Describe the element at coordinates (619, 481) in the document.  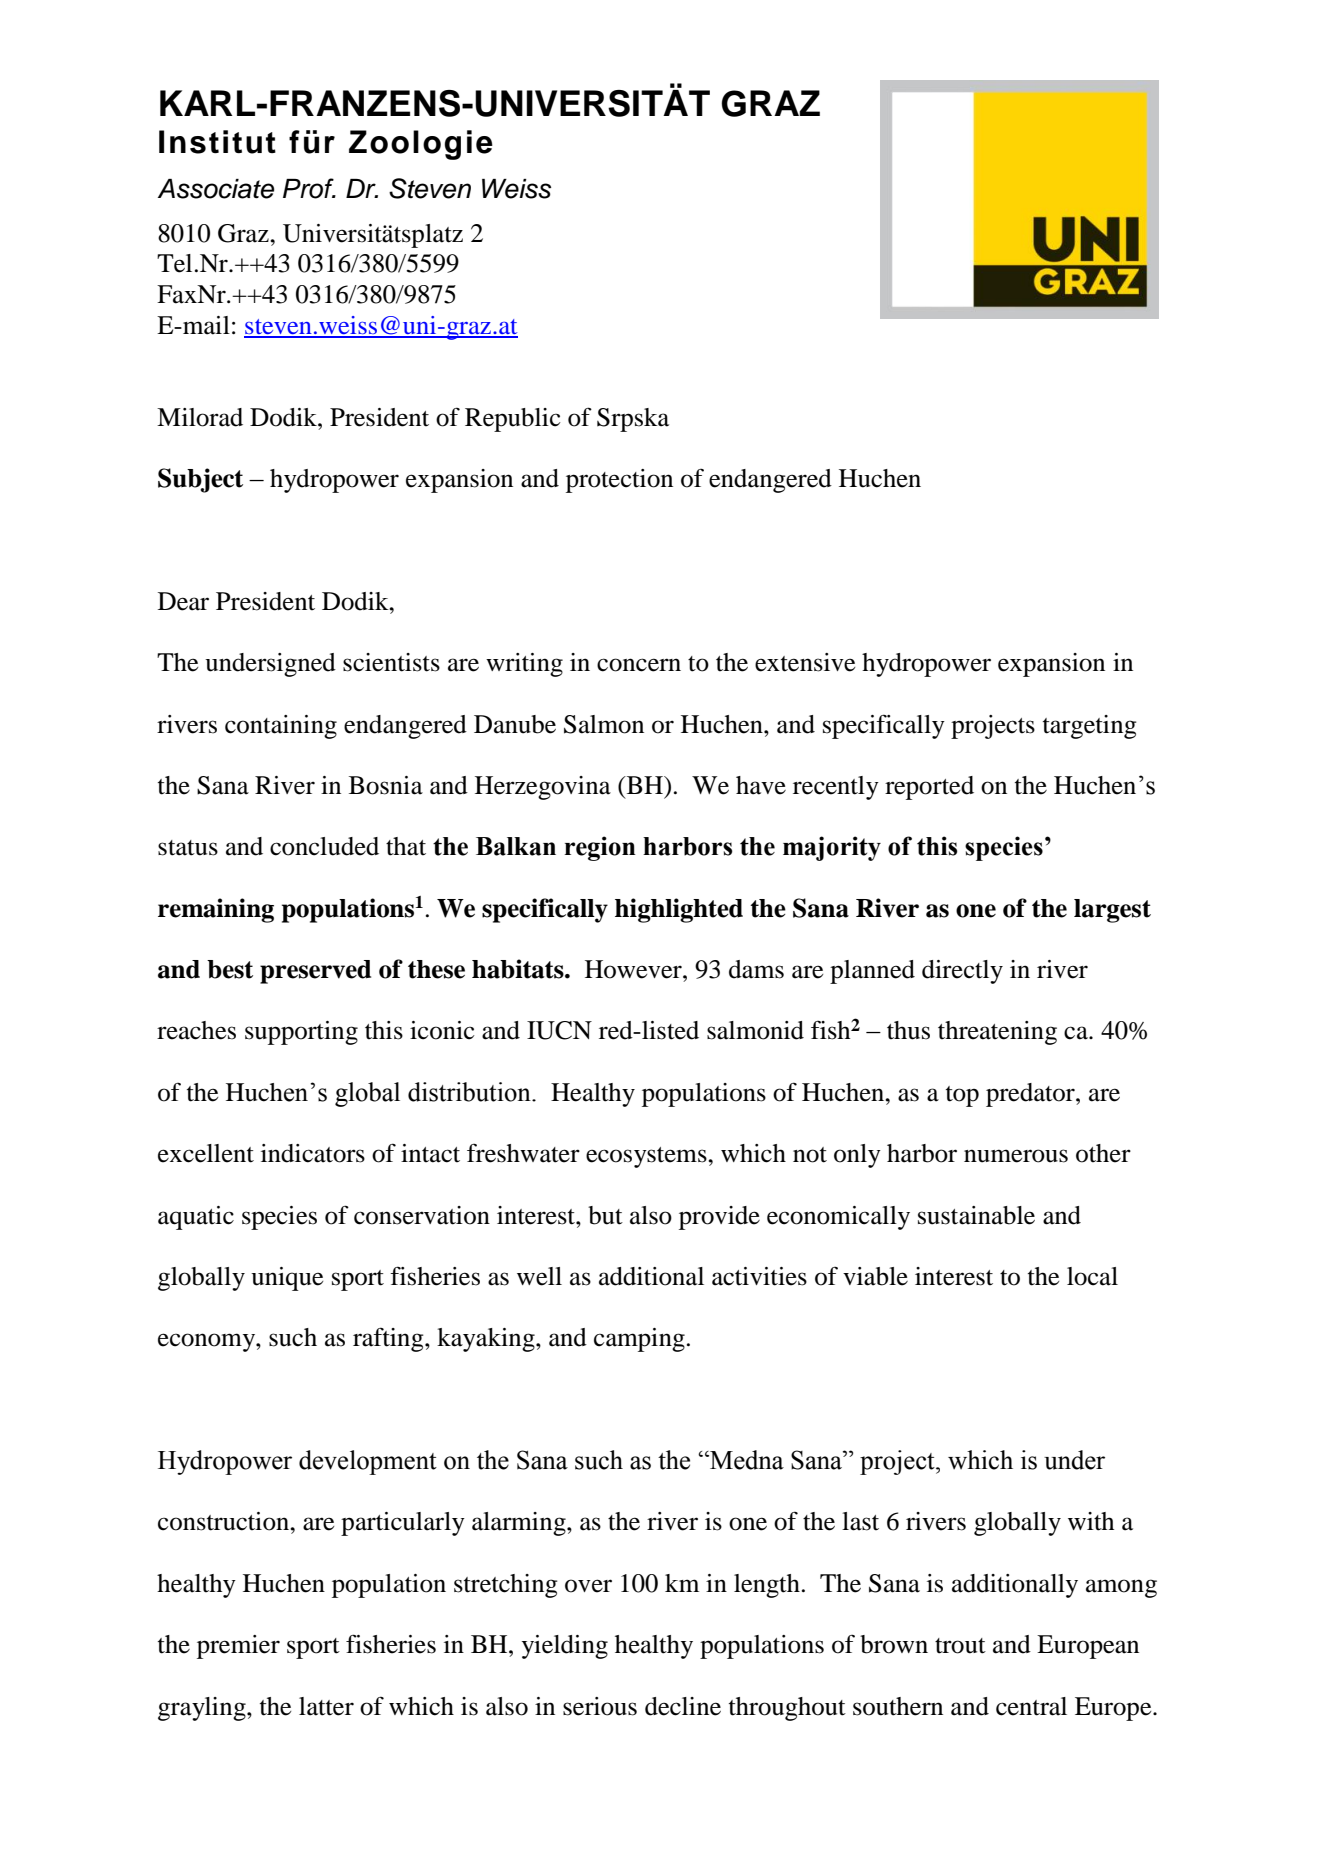
I see `protection` at that location.
